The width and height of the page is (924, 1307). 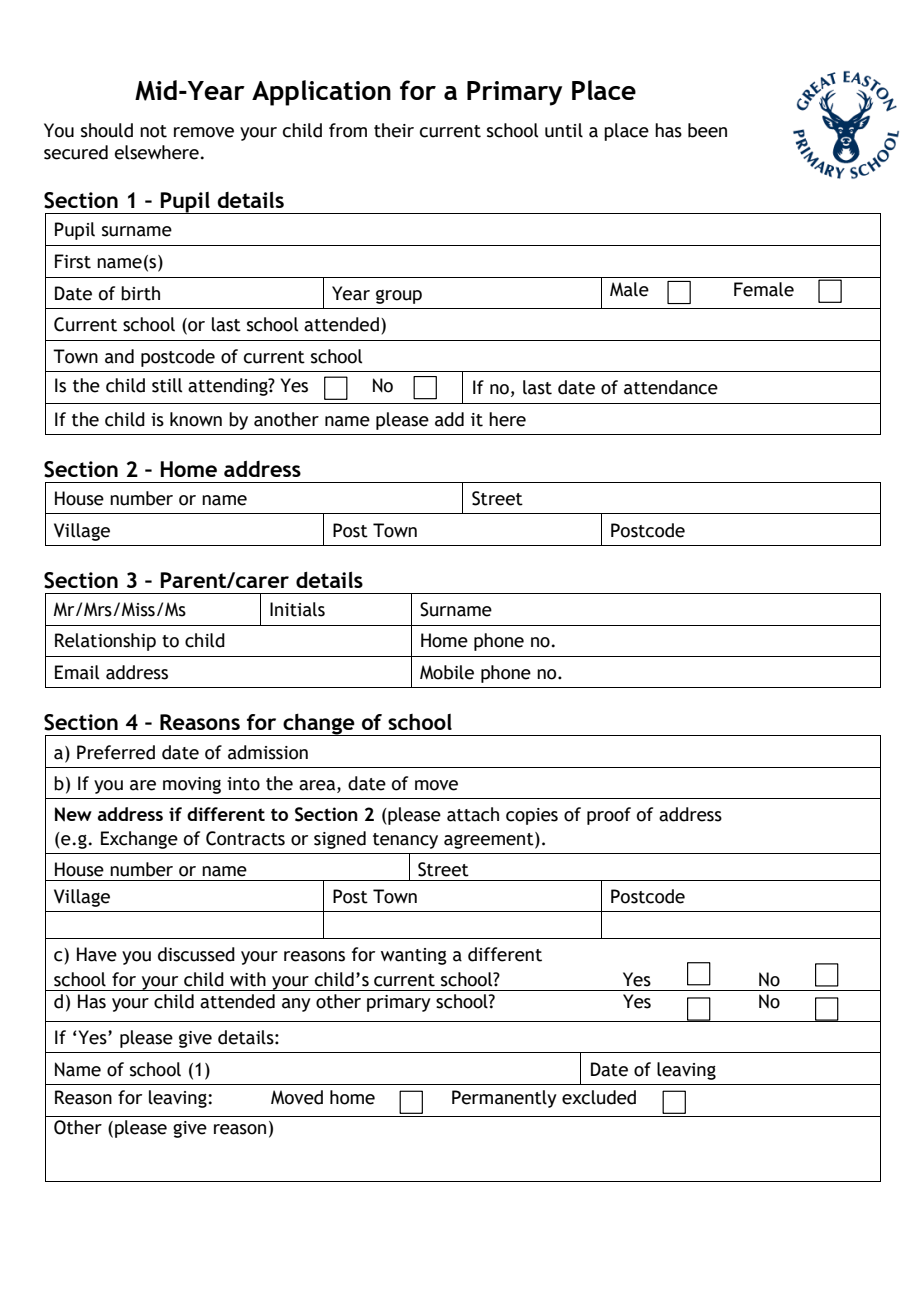 I want to click on with, so click(x=248, y=979).
